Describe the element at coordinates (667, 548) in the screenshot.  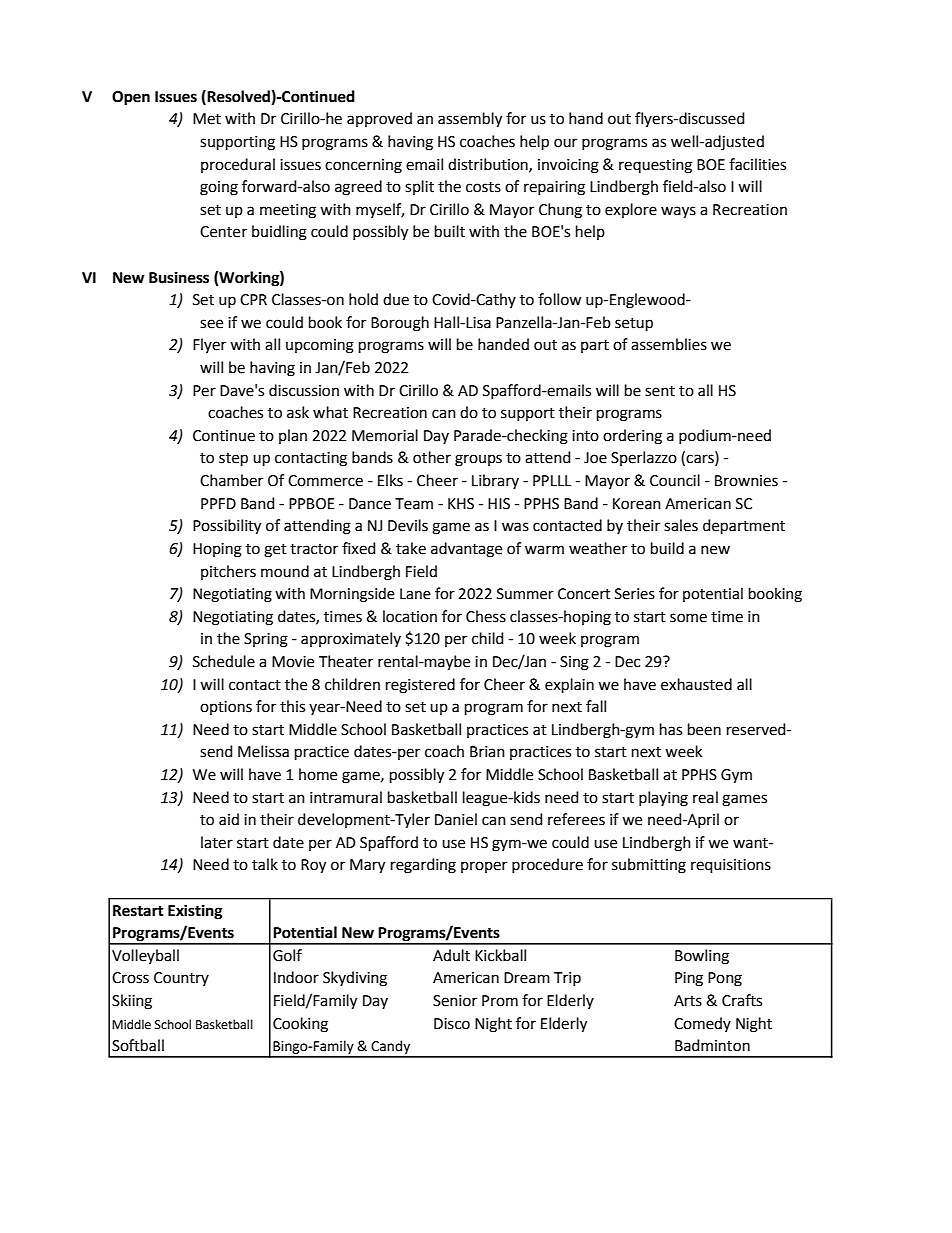
I see `build` at that location.
